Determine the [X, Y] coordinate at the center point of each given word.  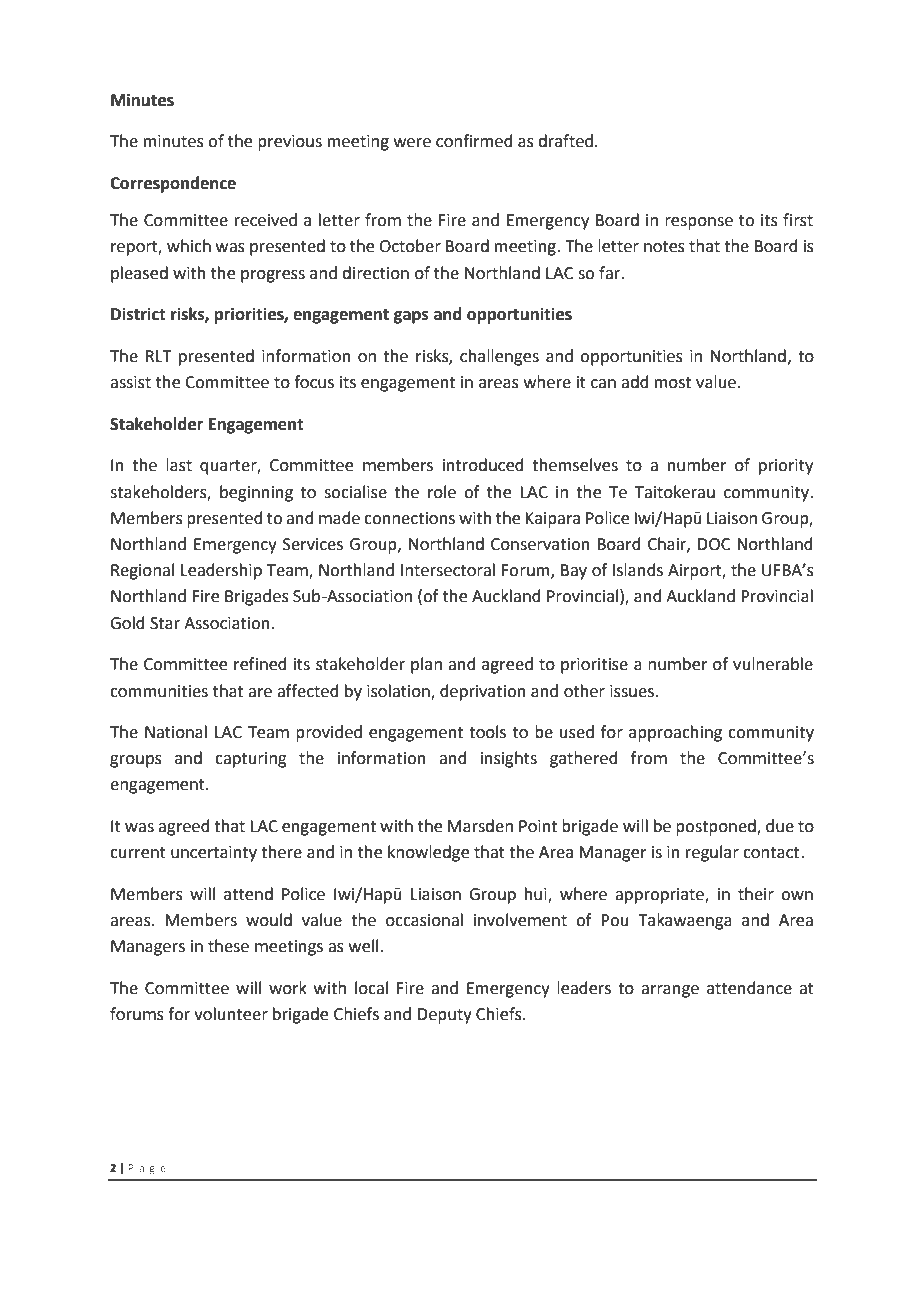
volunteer [231, 1014]
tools [487, 732]
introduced [483, 465]
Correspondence [173, 184]
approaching [675, 733]
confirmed [474, 141]
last [179, 465]
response [699, 223]
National [176, 732]
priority [786, 467]
